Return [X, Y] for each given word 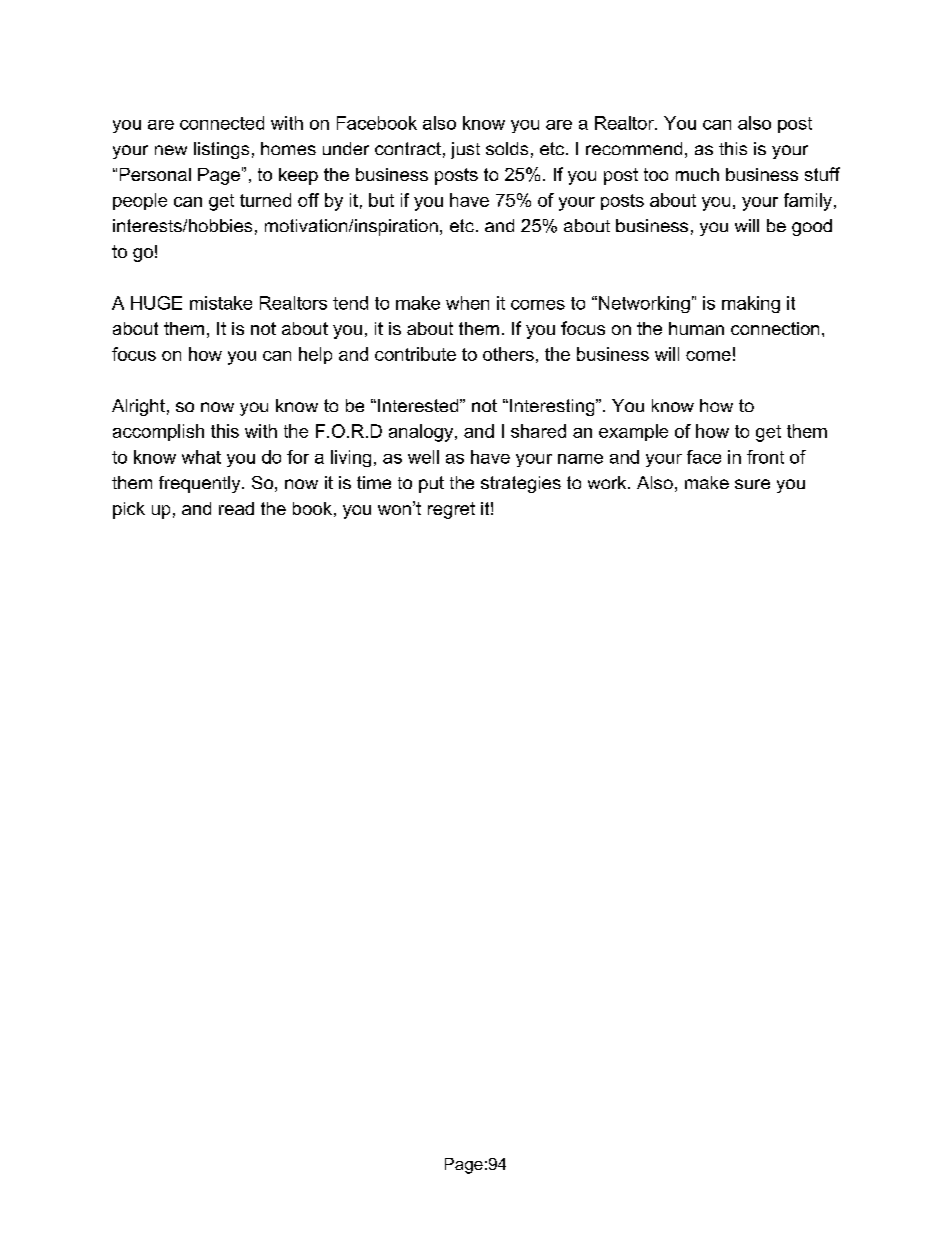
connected [222, 123]
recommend [634, 148]
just [465, 150]
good [812, 227]
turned [265, 200]
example [633, 432]
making [751, 304]
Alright [138, 407]
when [467, 303]
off [308, 200]
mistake [221, 303]
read [236, 508]
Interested [418, 405]
